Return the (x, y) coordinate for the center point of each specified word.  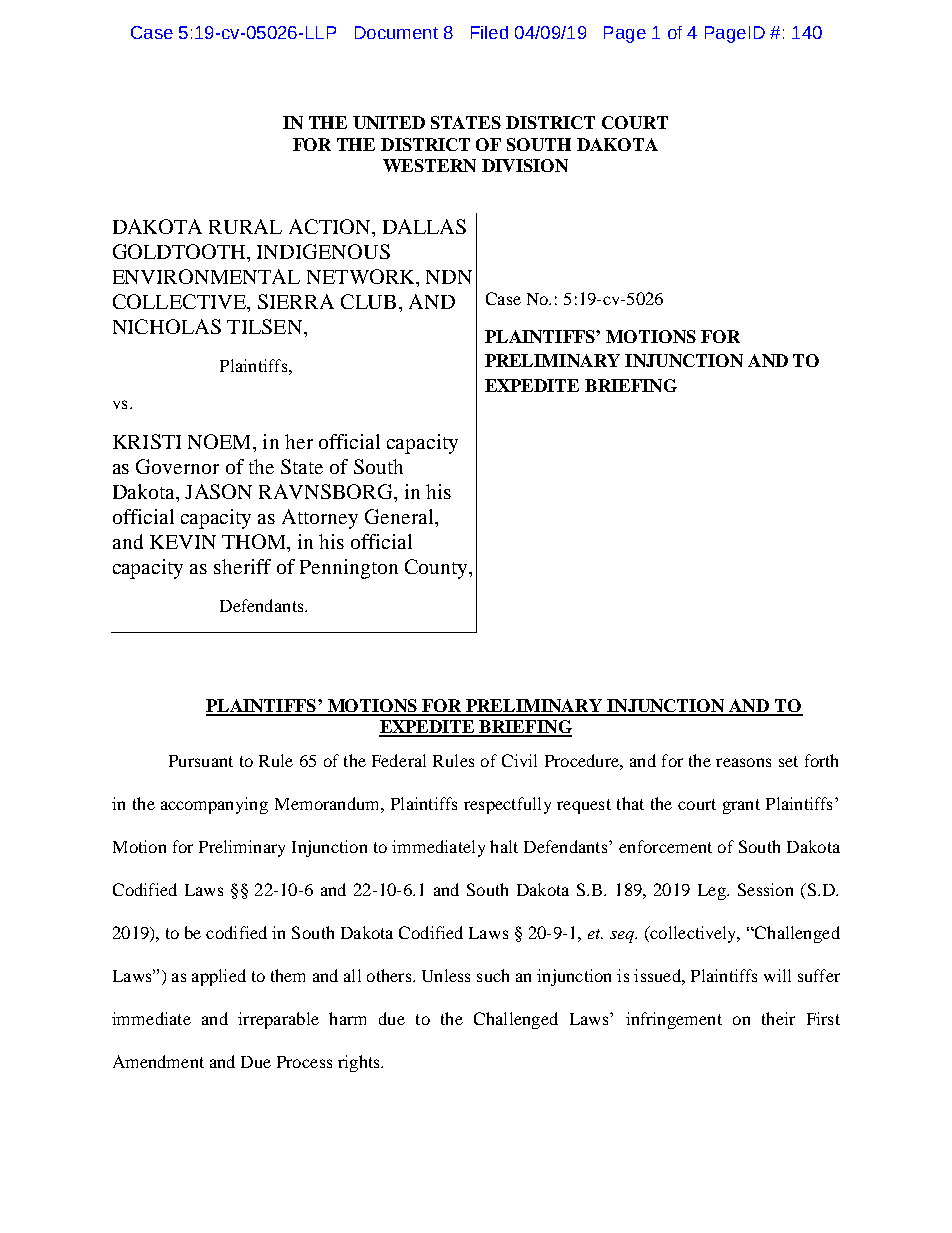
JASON (218, 491)
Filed (489, 32)
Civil (519, 760)
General (400, 516)
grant (741, 806)
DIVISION (525, 165)
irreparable (278, 1020)
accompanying (214, 805)
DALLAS (424, 226)
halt (504, 846)
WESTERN (429, 165)
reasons (743, 762)
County (437, 569)
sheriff (242, 566)
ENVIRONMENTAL (206, 276)
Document (396, 32)
